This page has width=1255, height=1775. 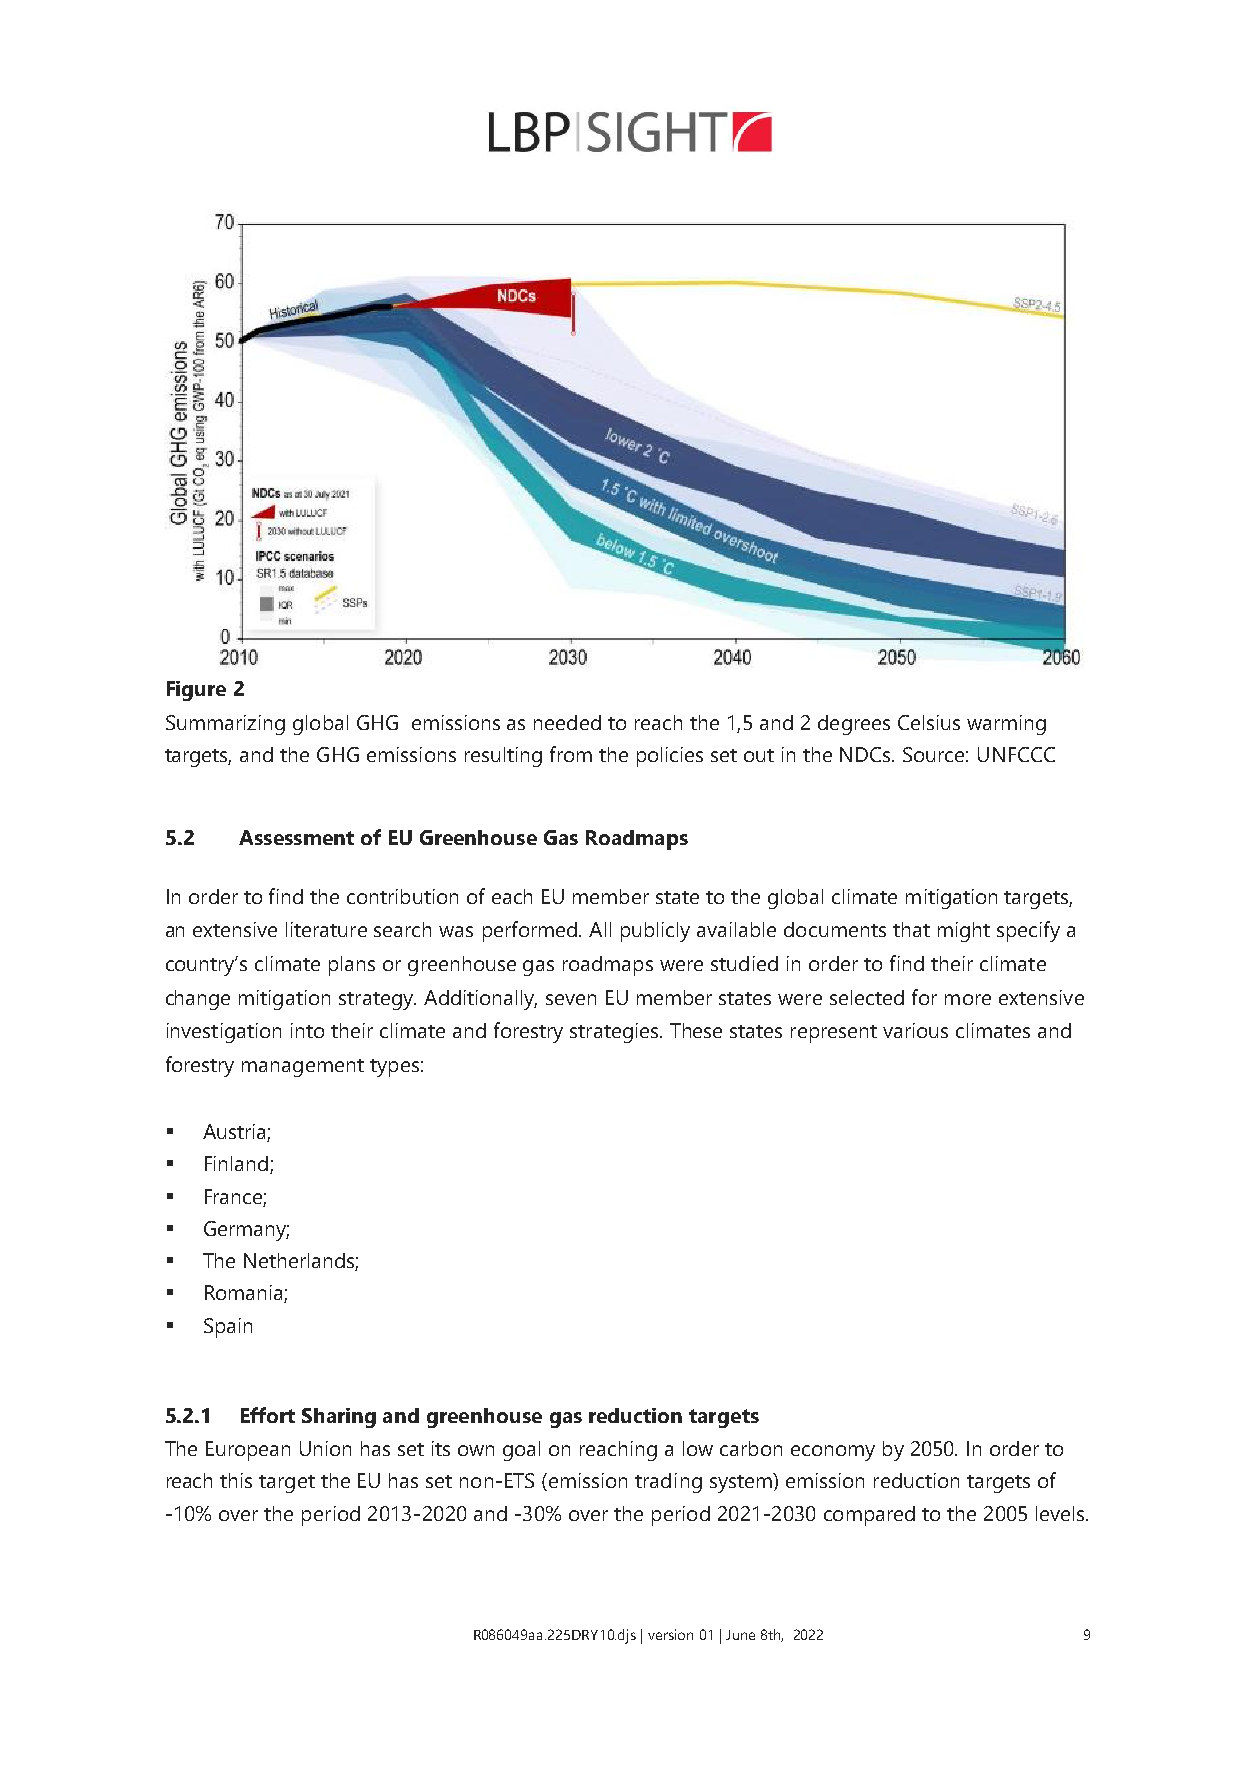 I want to click on version, so click(x=670, y=1634).
